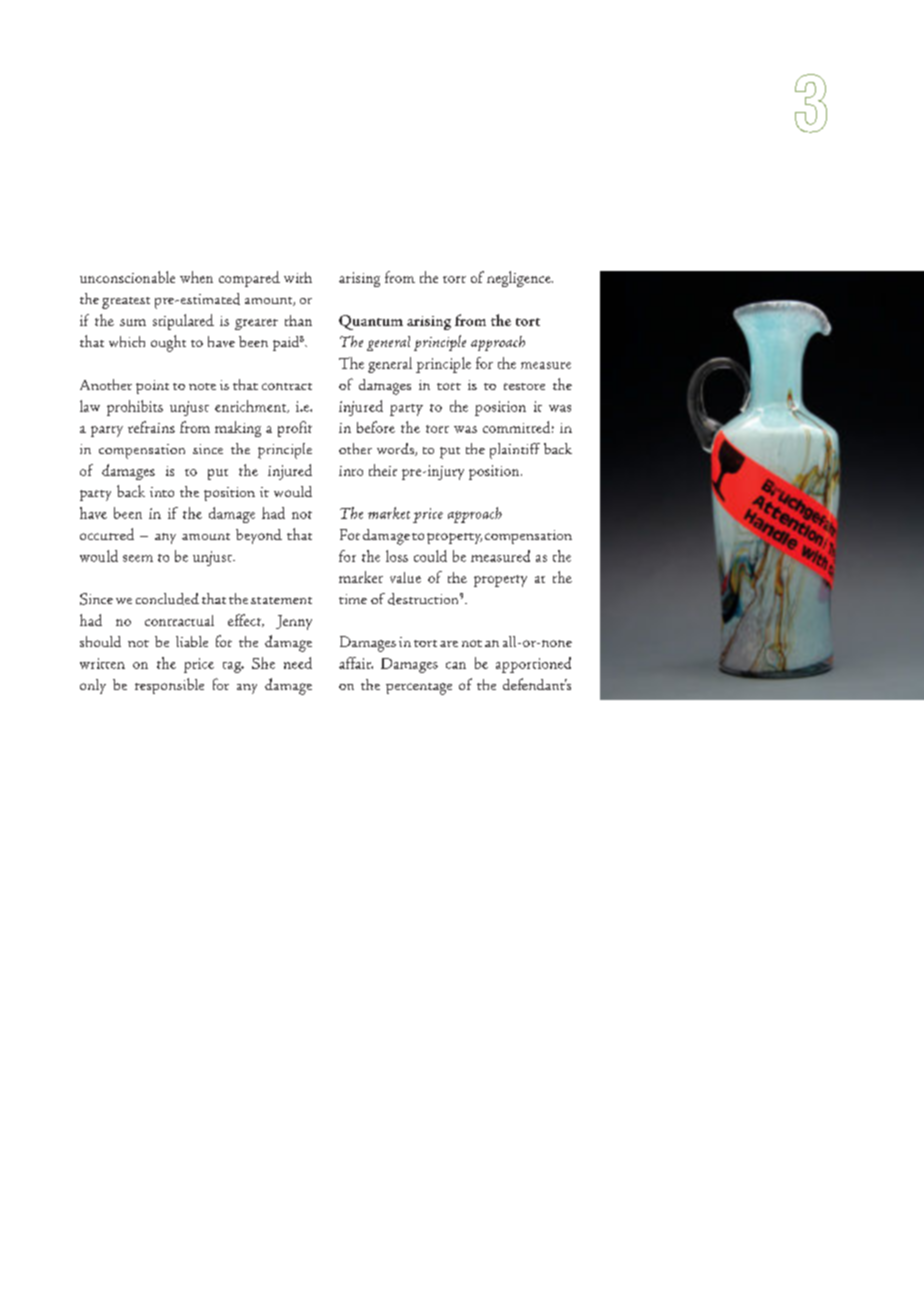 The height and width of the page is (1308, 924). Describe the element at coordinates (152, 387) in the page. I see `point` at that location.
